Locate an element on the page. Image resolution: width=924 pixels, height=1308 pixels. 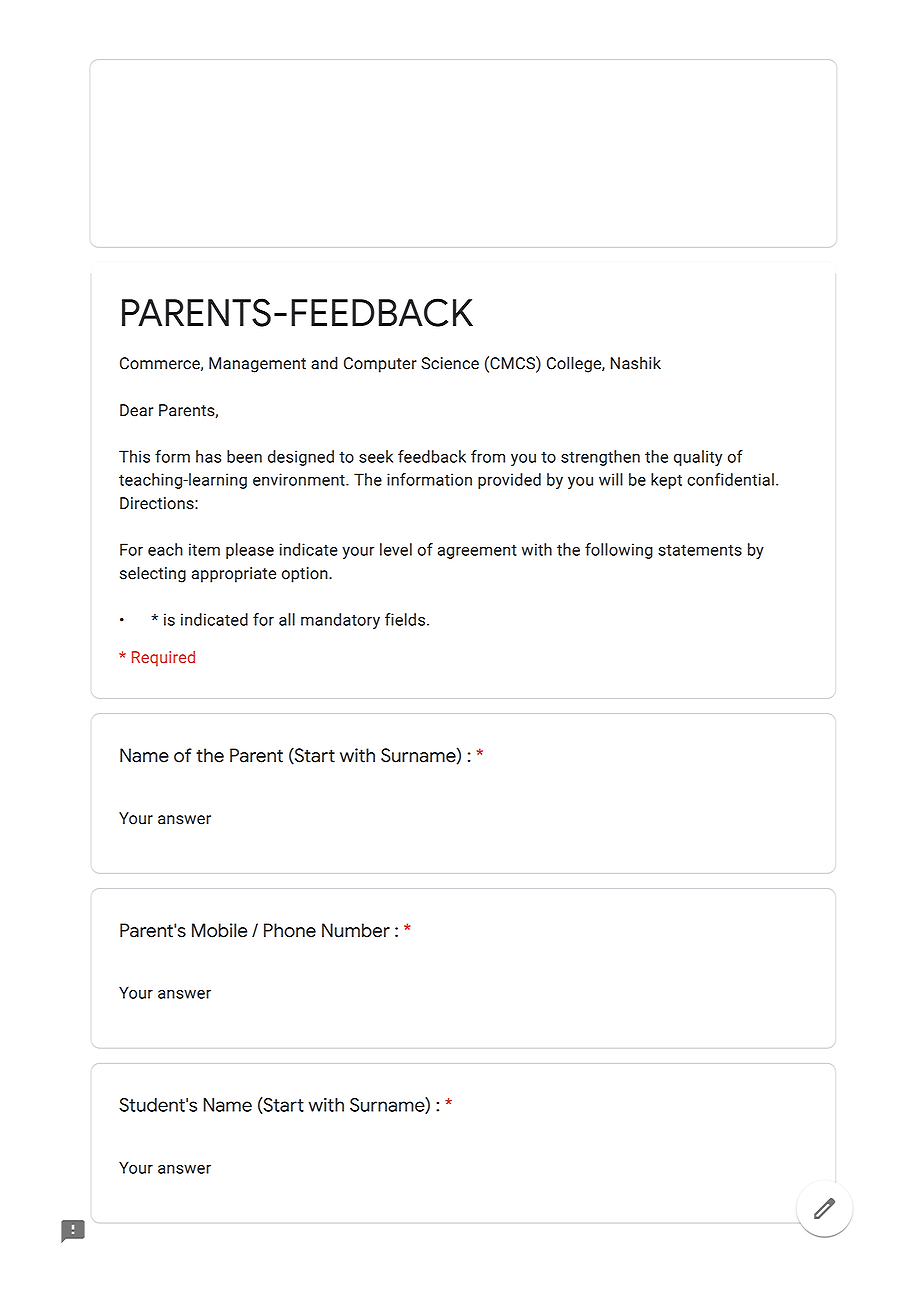
Nashik is located at coordinates (636, 363).
